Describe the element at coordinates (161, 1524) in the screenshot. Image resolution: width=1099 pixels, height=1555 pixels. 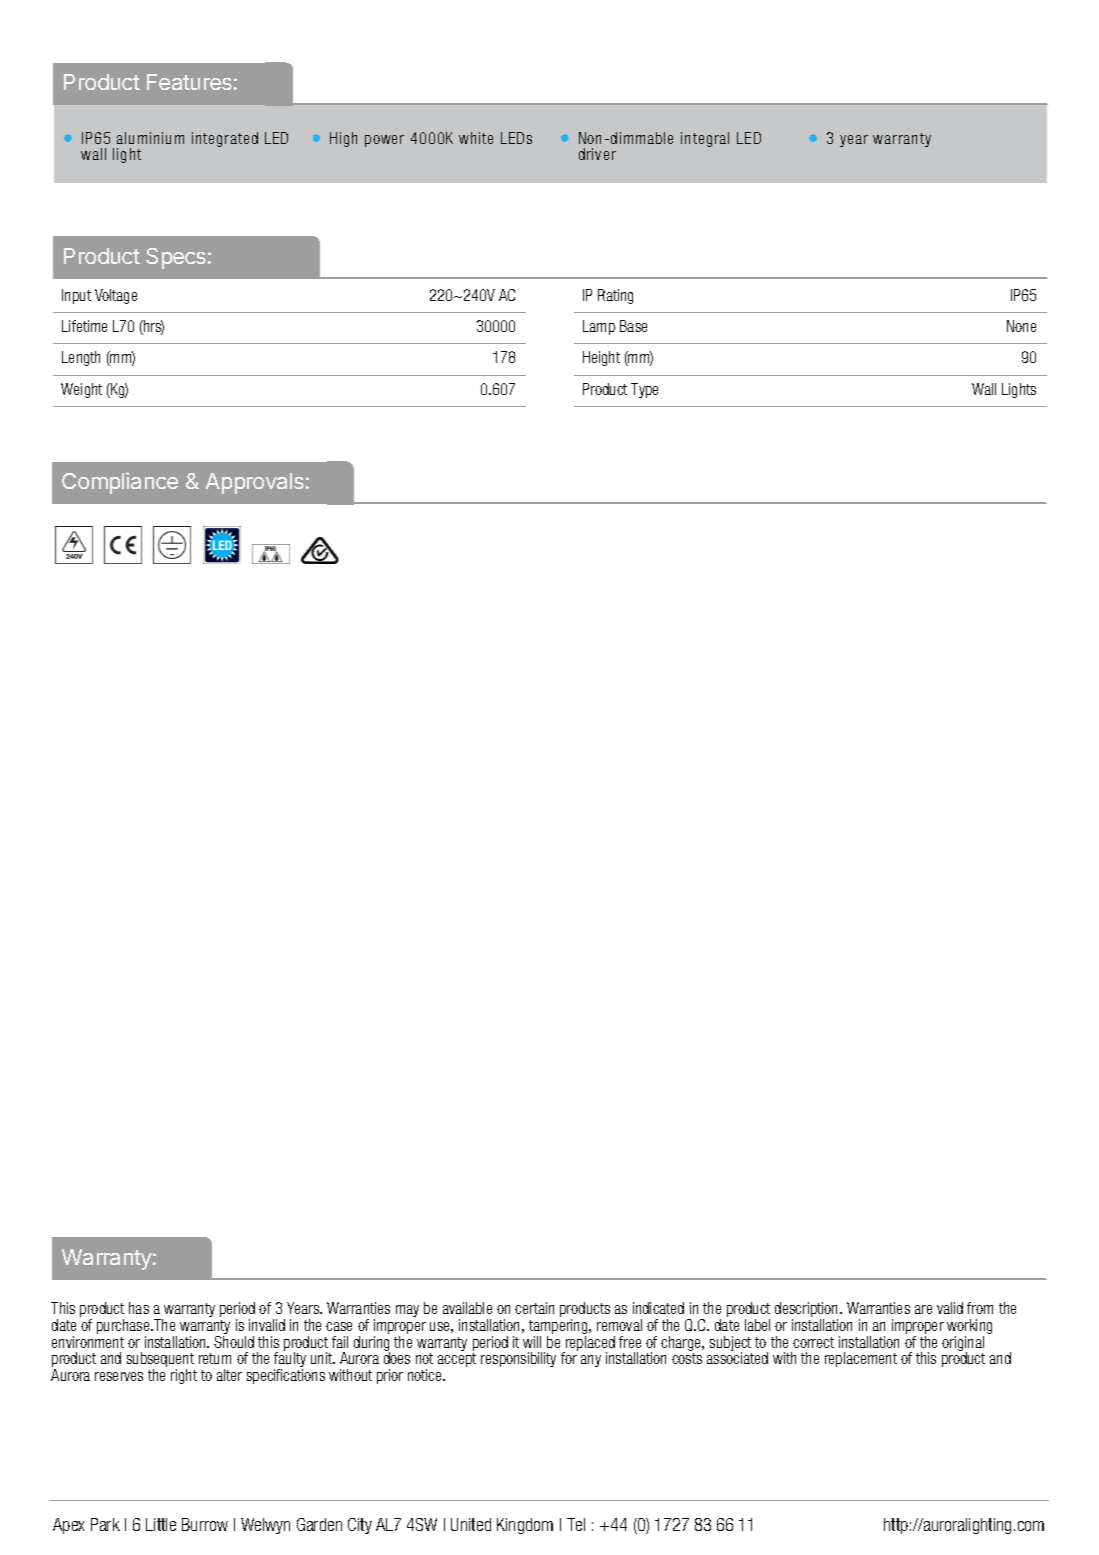
I see `Little` at that location.
